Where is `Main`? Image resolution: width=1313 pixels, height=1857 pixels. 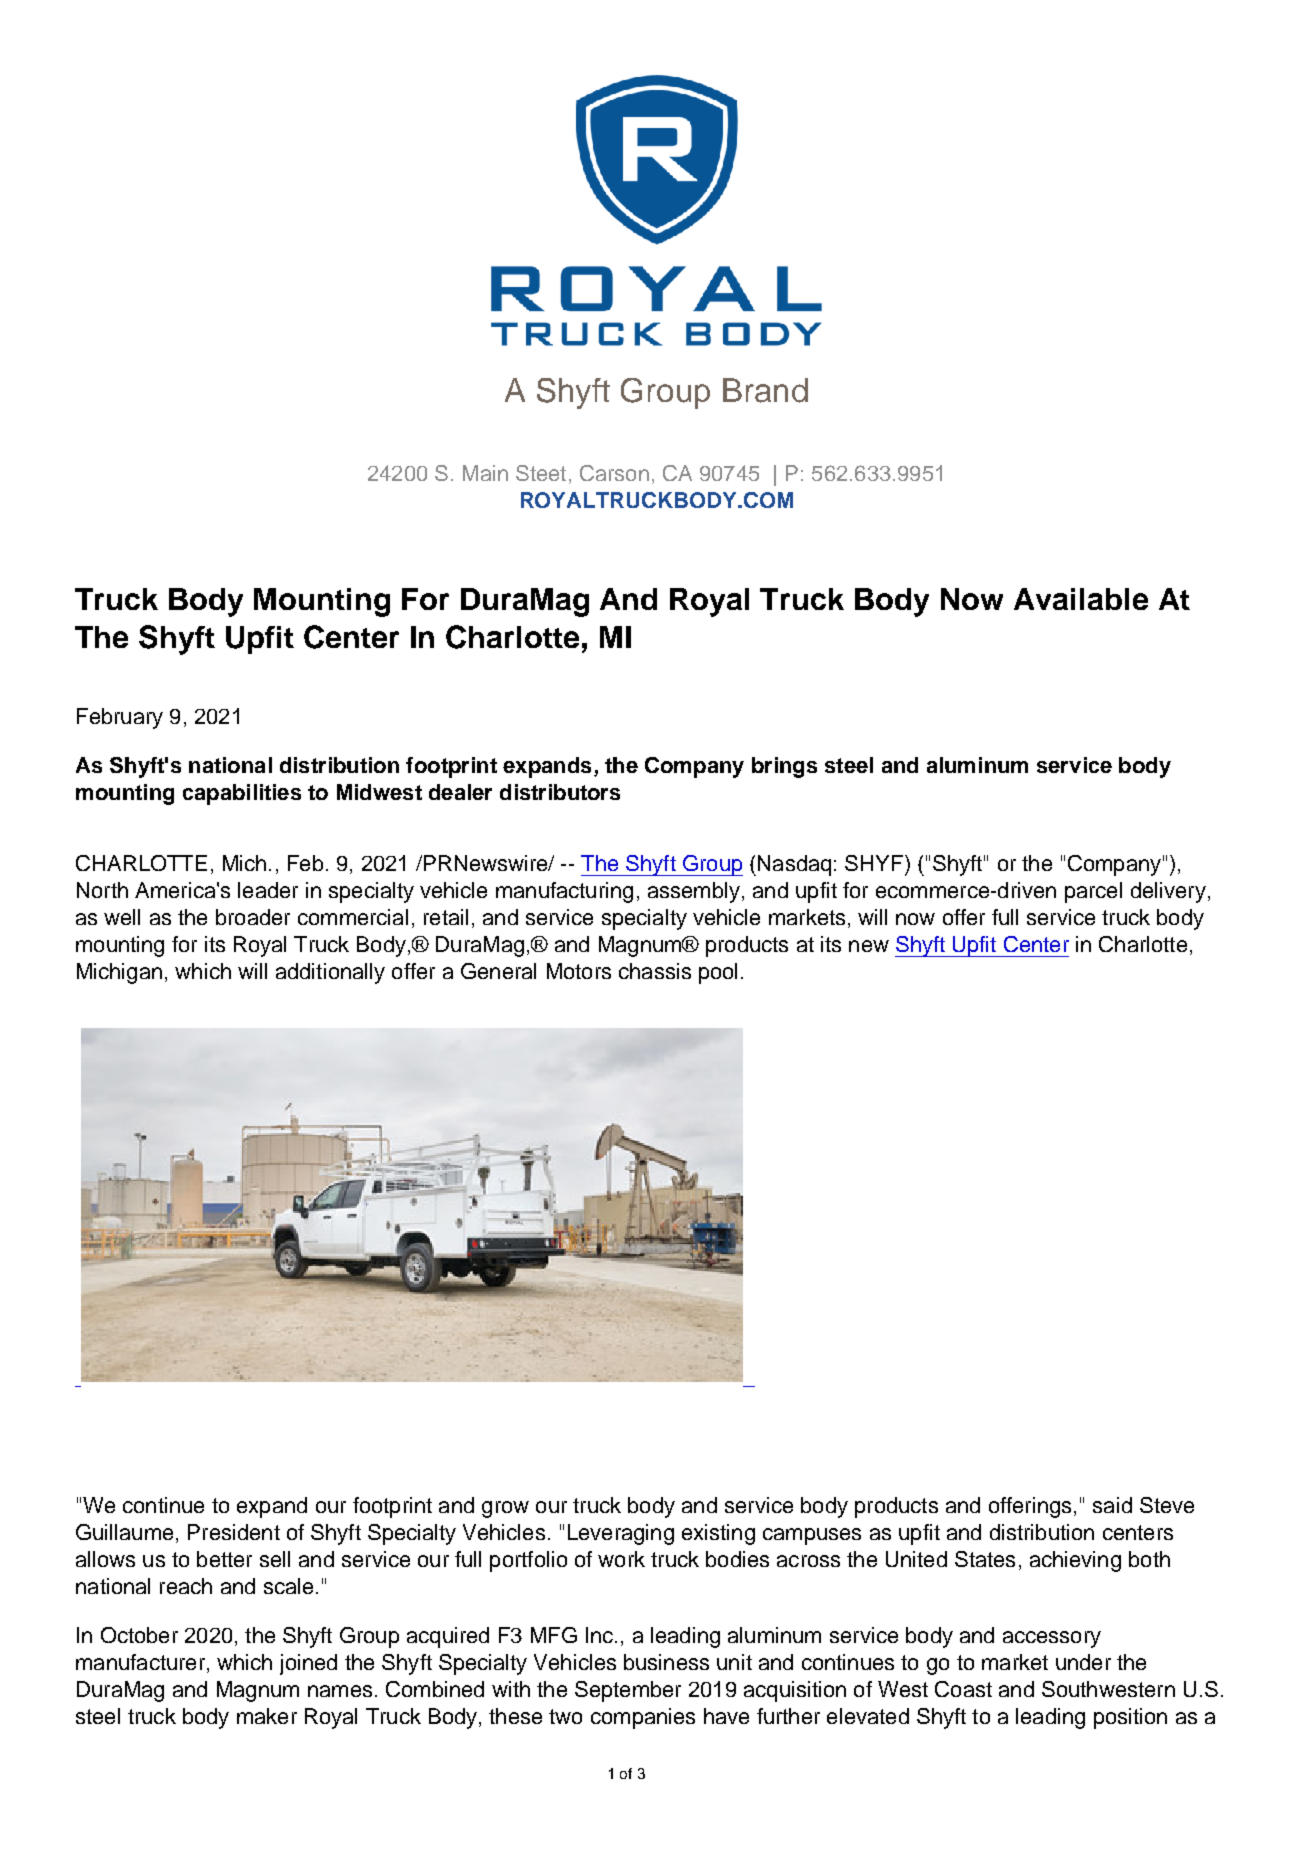
Main is located at coordinates (485, 473).
